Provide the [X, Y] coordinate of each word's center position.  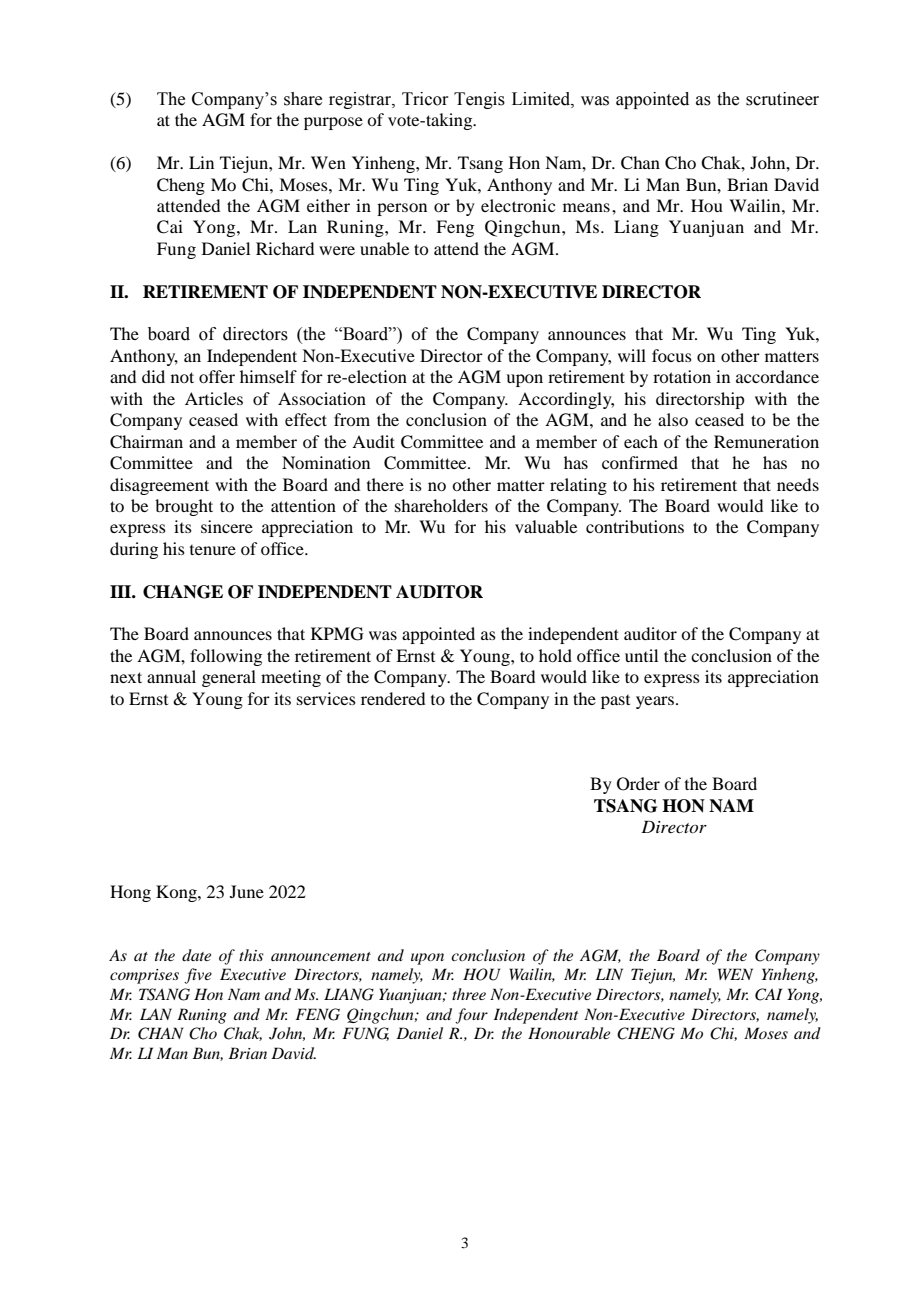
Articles [214, 398]
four [471, 1016]
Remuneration [766, 441]
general [229, 678]
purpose [333, 123]
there [385, 484]
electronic [518, 205]
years [655, 702]
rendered [393, 698]
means [586, 207]
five [198, 976]
